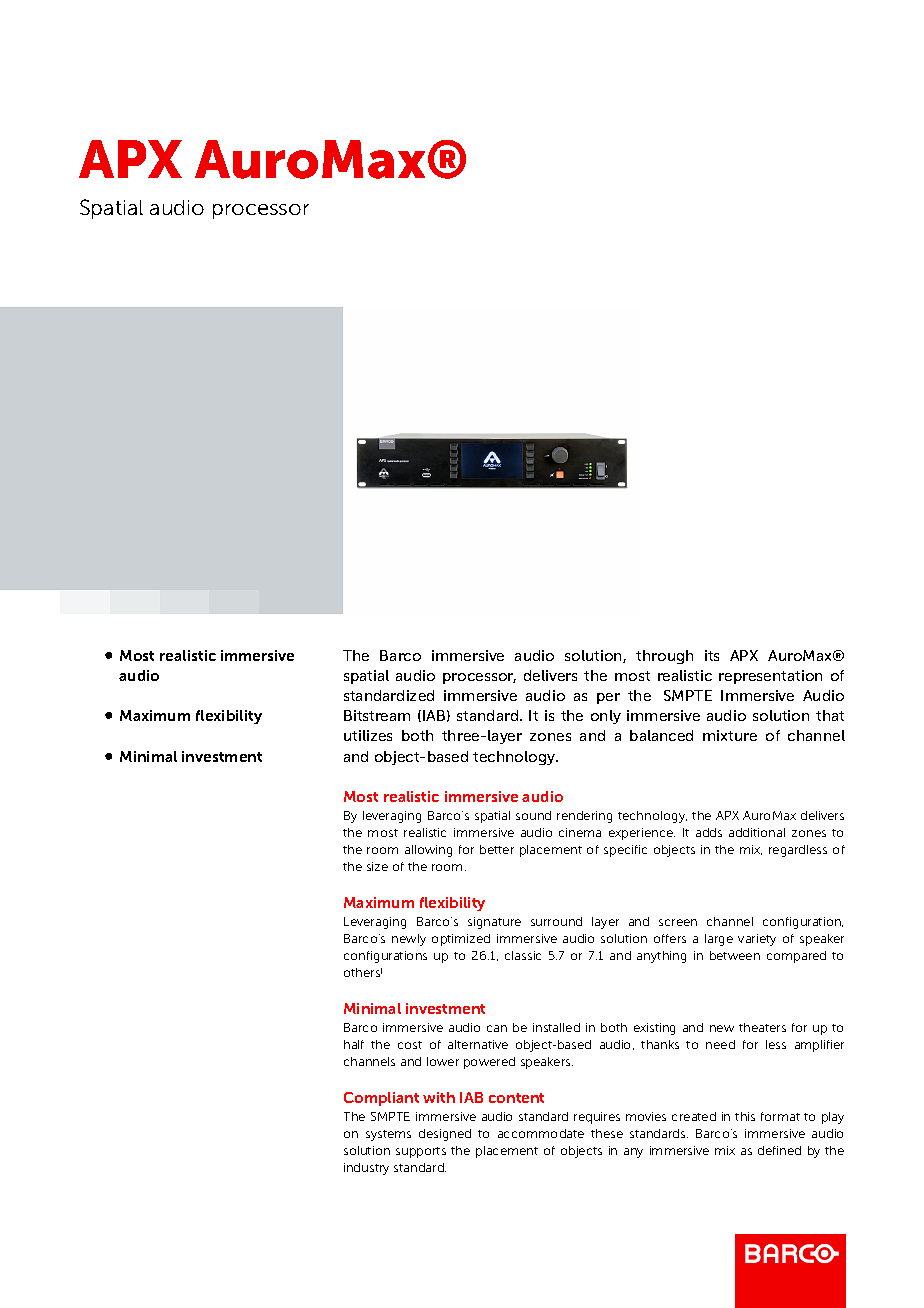 The width and height of the page is (924, 1308). Describe the element at coordinates (757, 940) in the page. I see `variety` at that location.
